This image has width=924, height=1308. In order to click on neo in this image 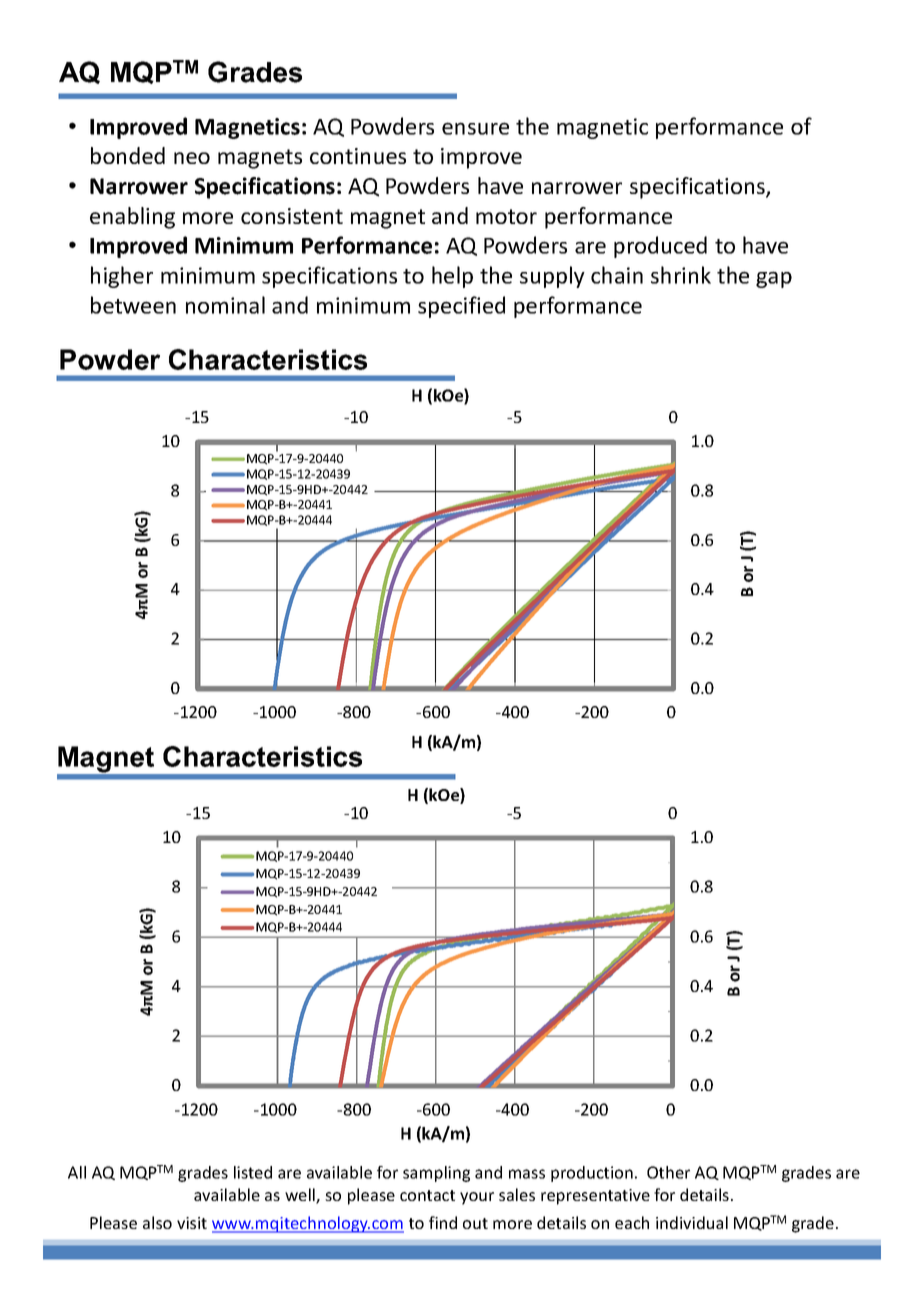, I will do `click(192, 158)`.
